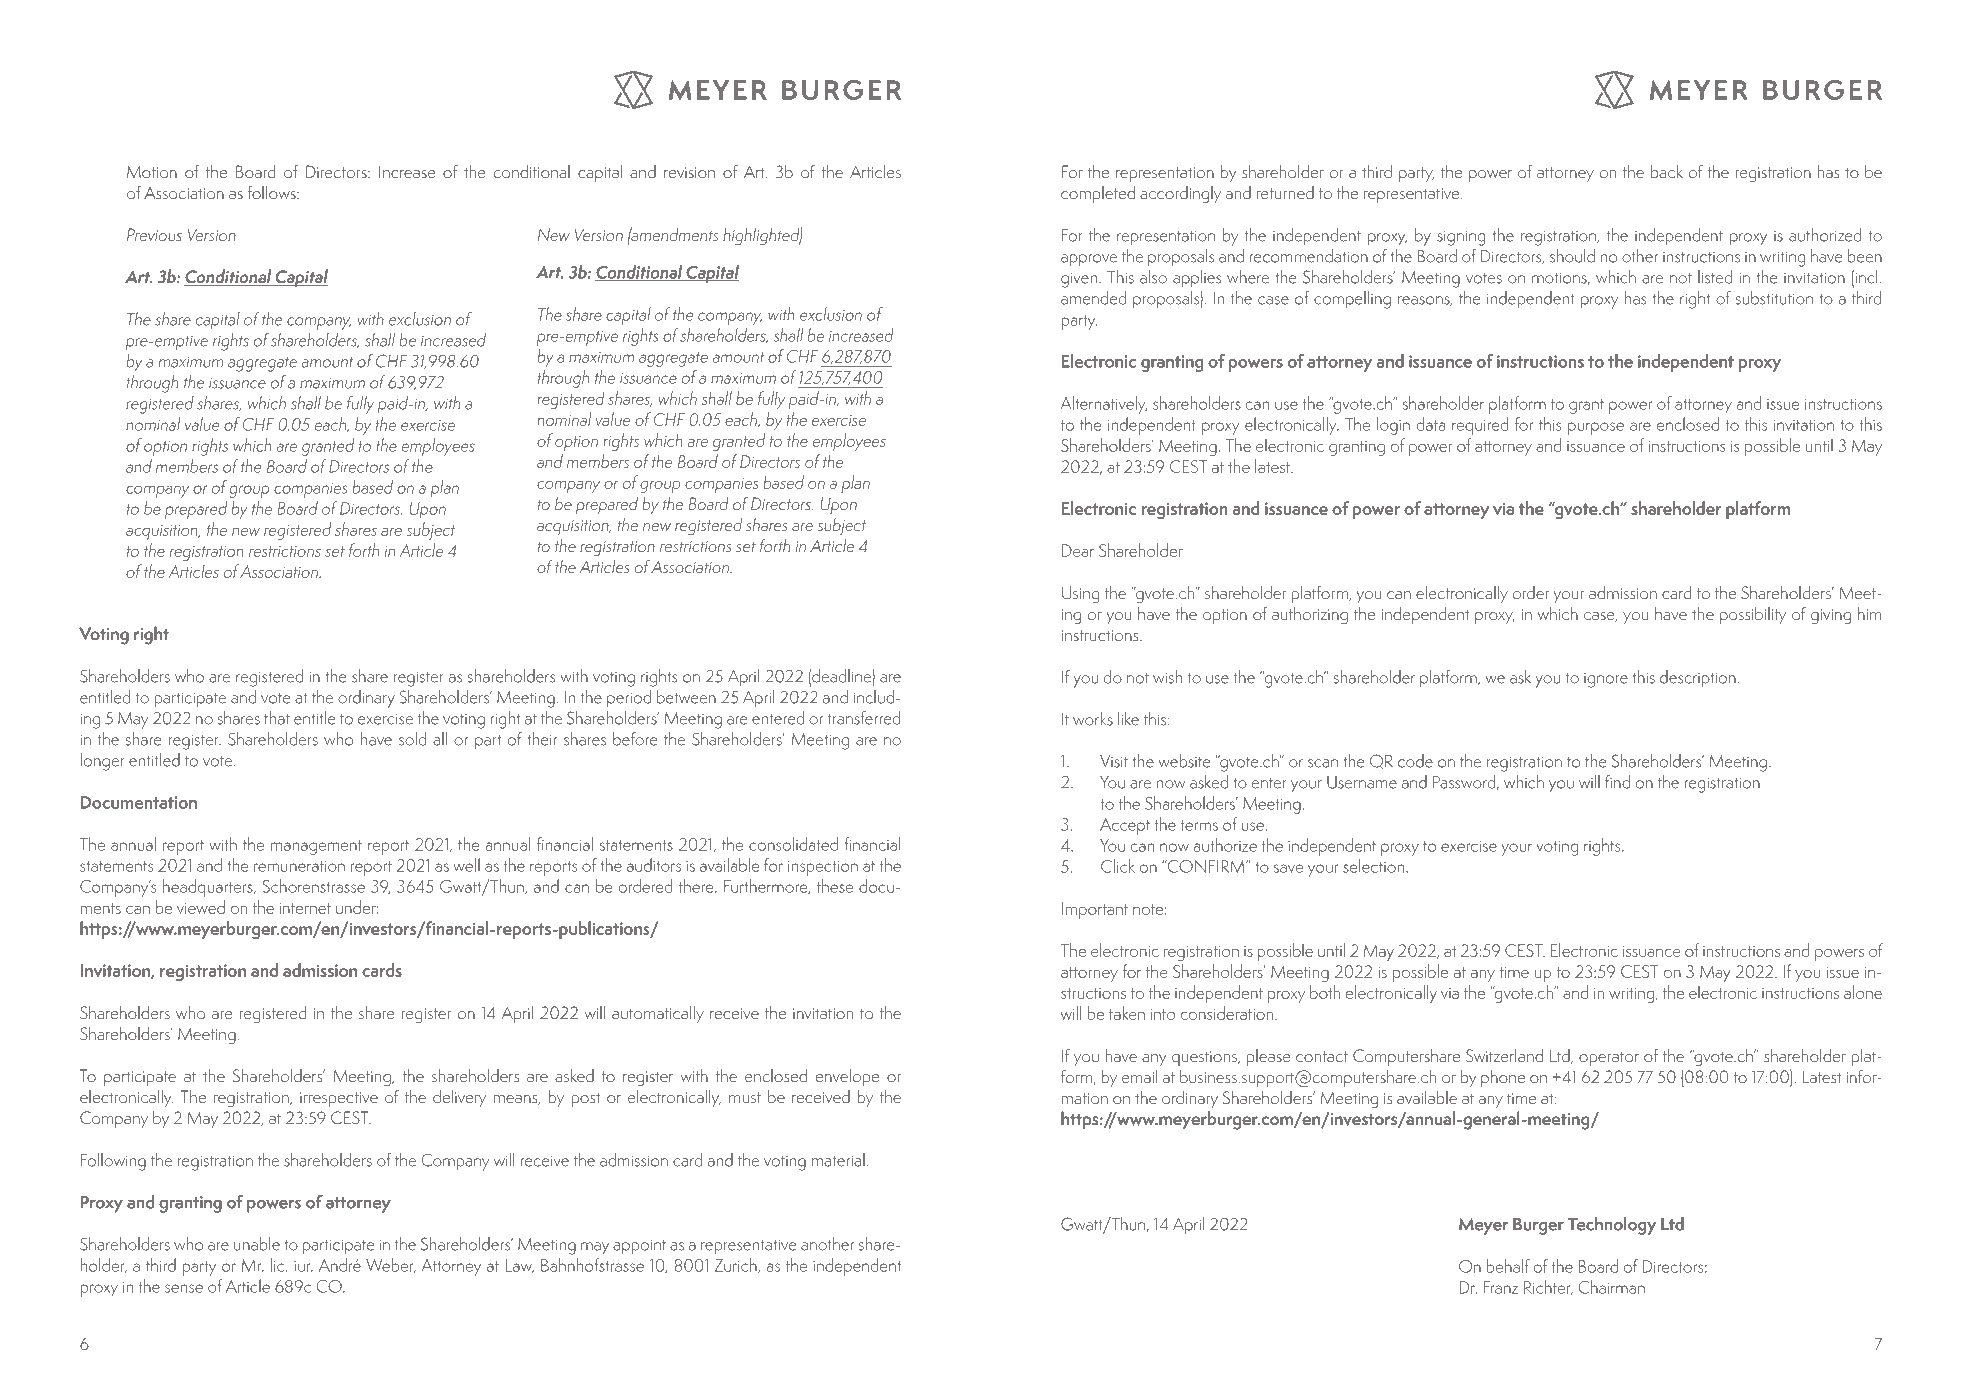 Image resolution: width=1962 pixels, height=1392 pixels. What do you see at coordinates (737, 1265) in the screenshot?
I see `Zurich` at bounding box center [737, 1265].
